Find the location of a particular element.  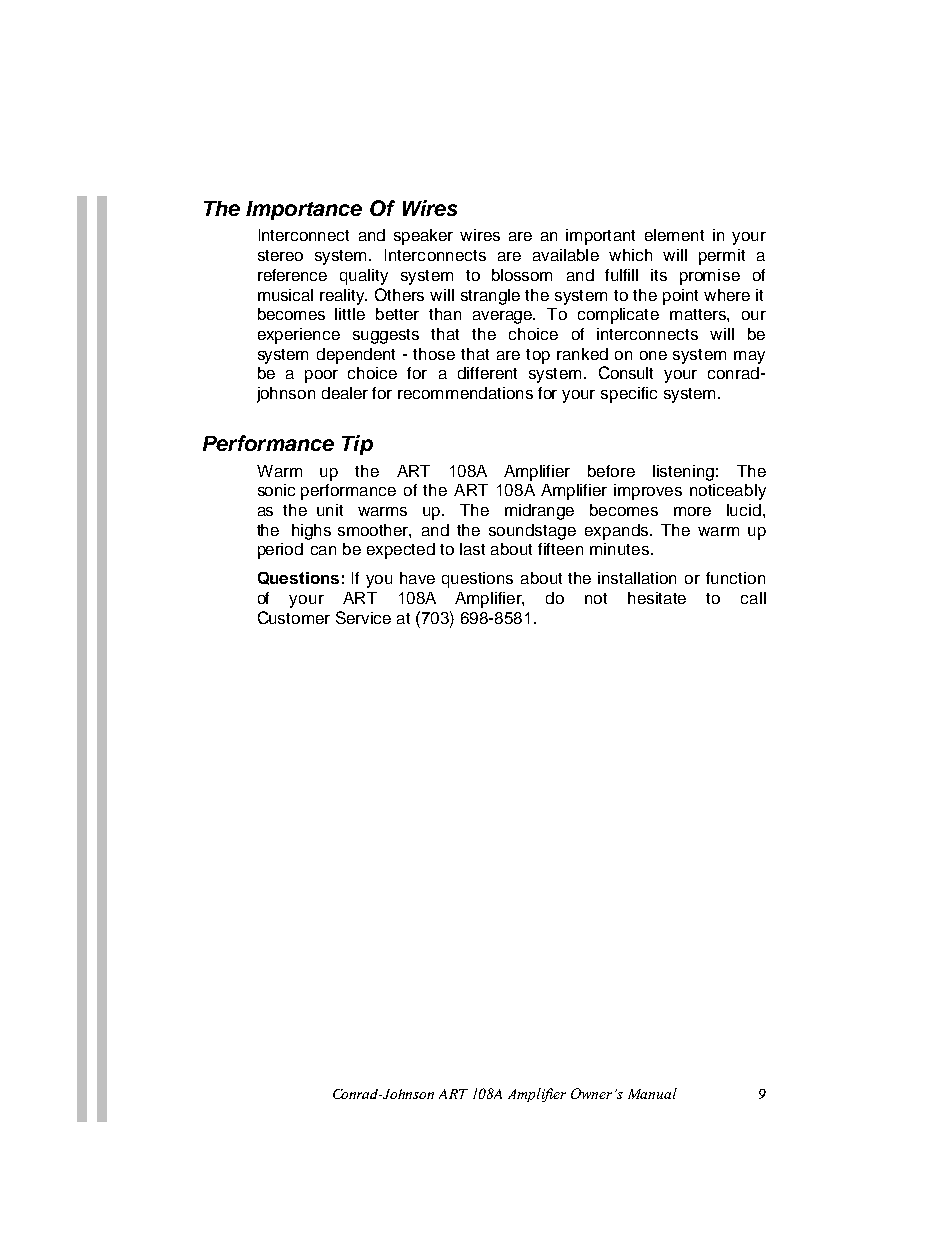

Service is located at coordinates (363, 617).
